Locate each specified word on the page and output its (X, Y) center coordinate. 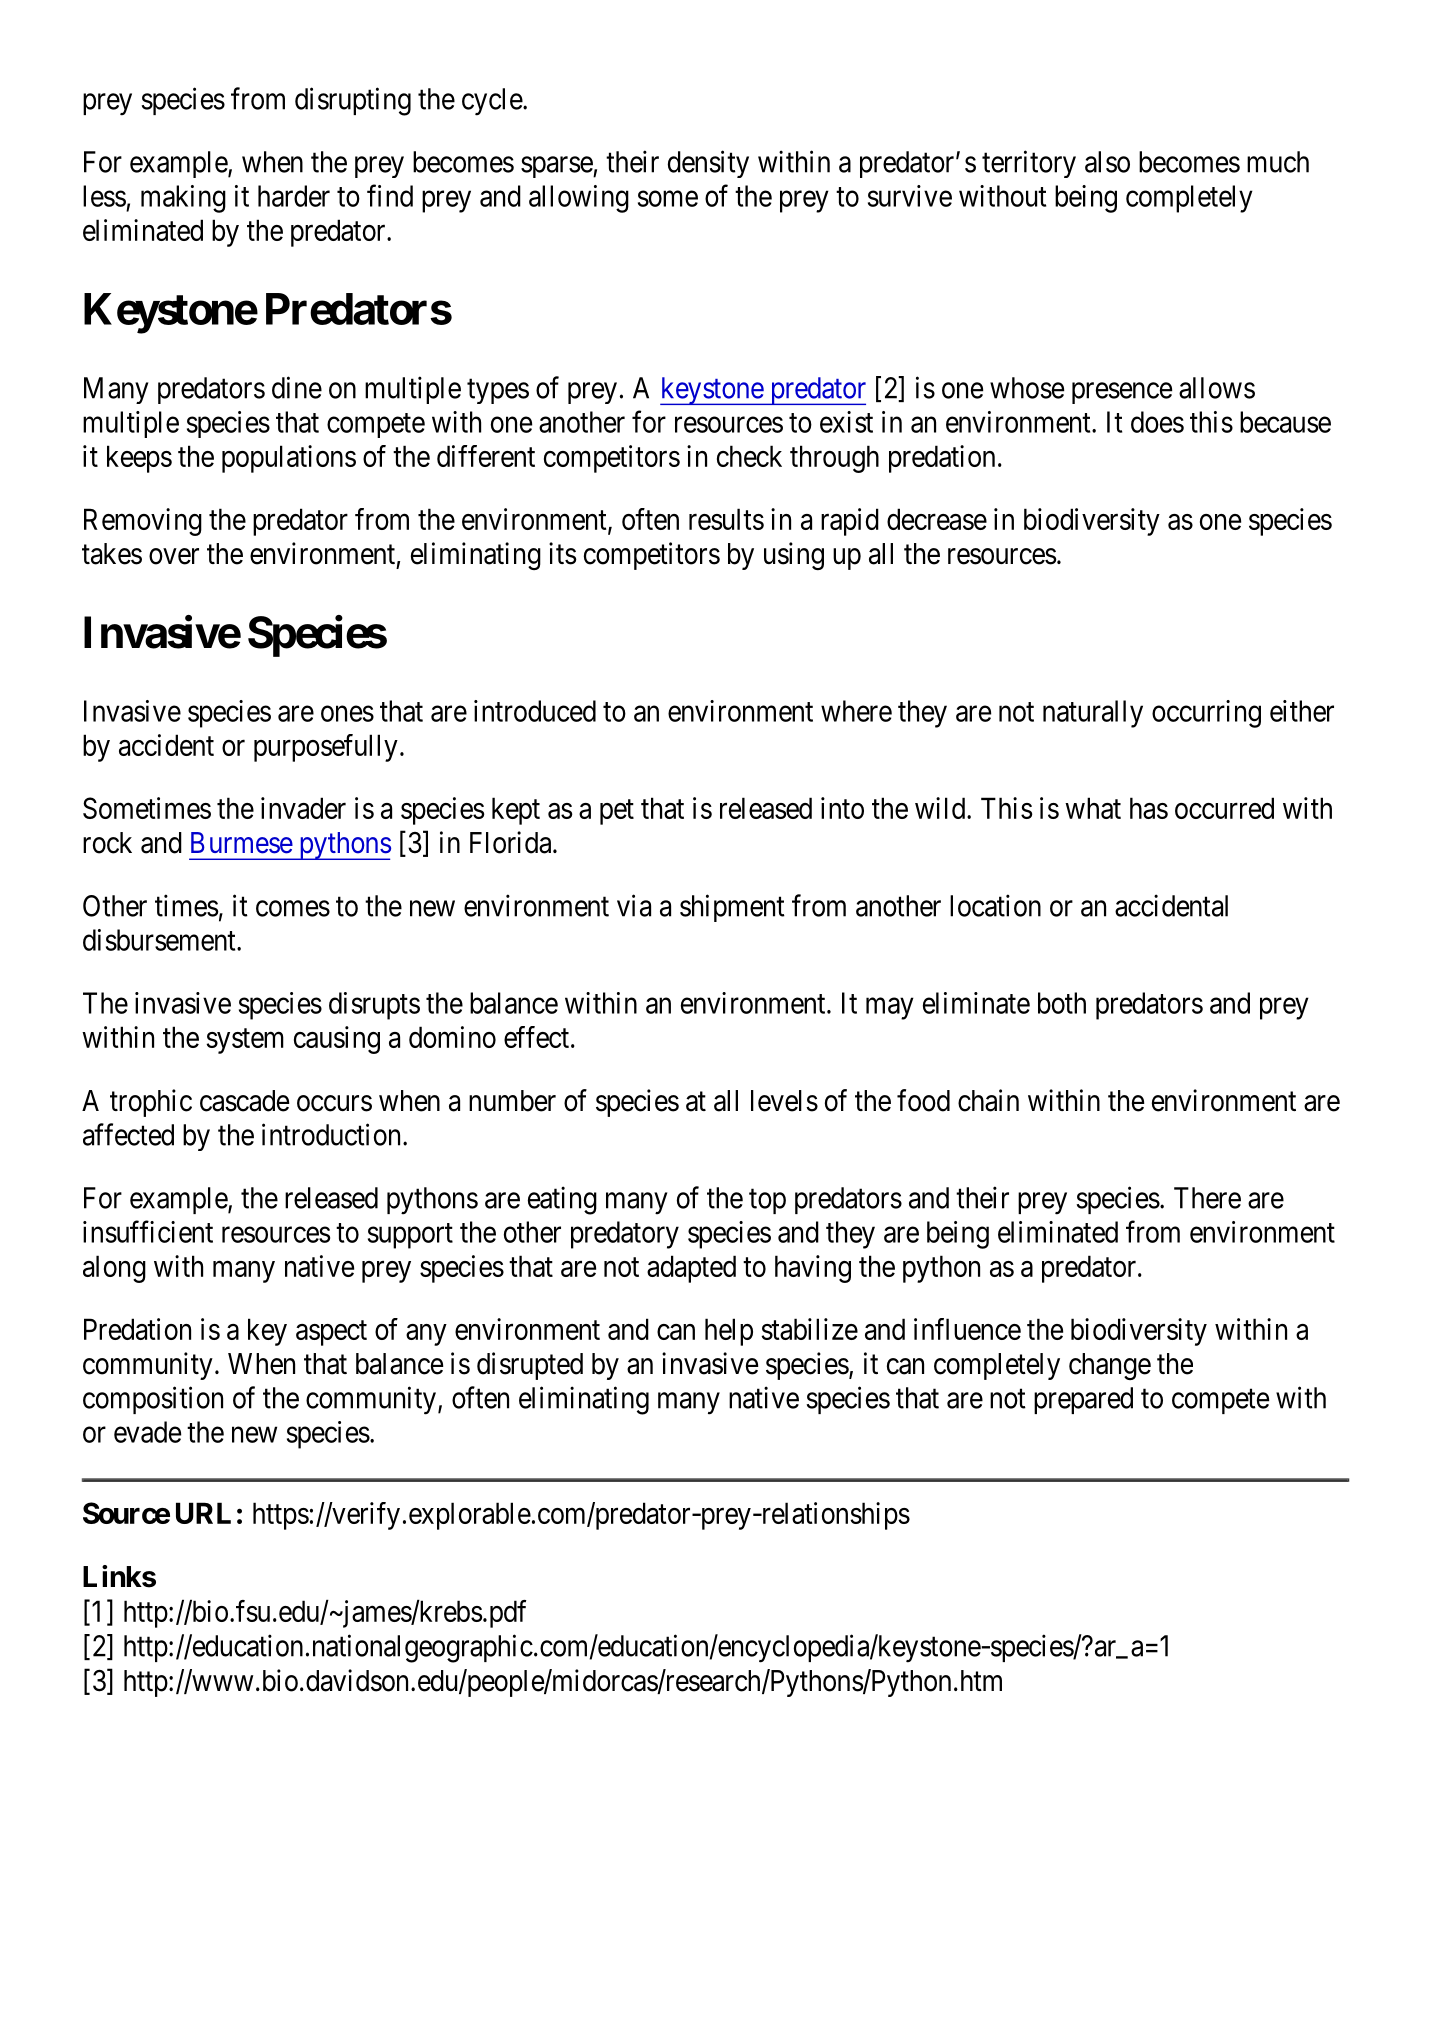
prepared (1083, 1400)
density (708, 164)
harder (294, 196)
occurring (1206, 714)
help (729, 1332)
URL (203, 1513)
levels (784, 1101)
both (1062, 1003)
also (1107, 162)
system (245, 1041)
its (563, 553)
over (174, 556)
